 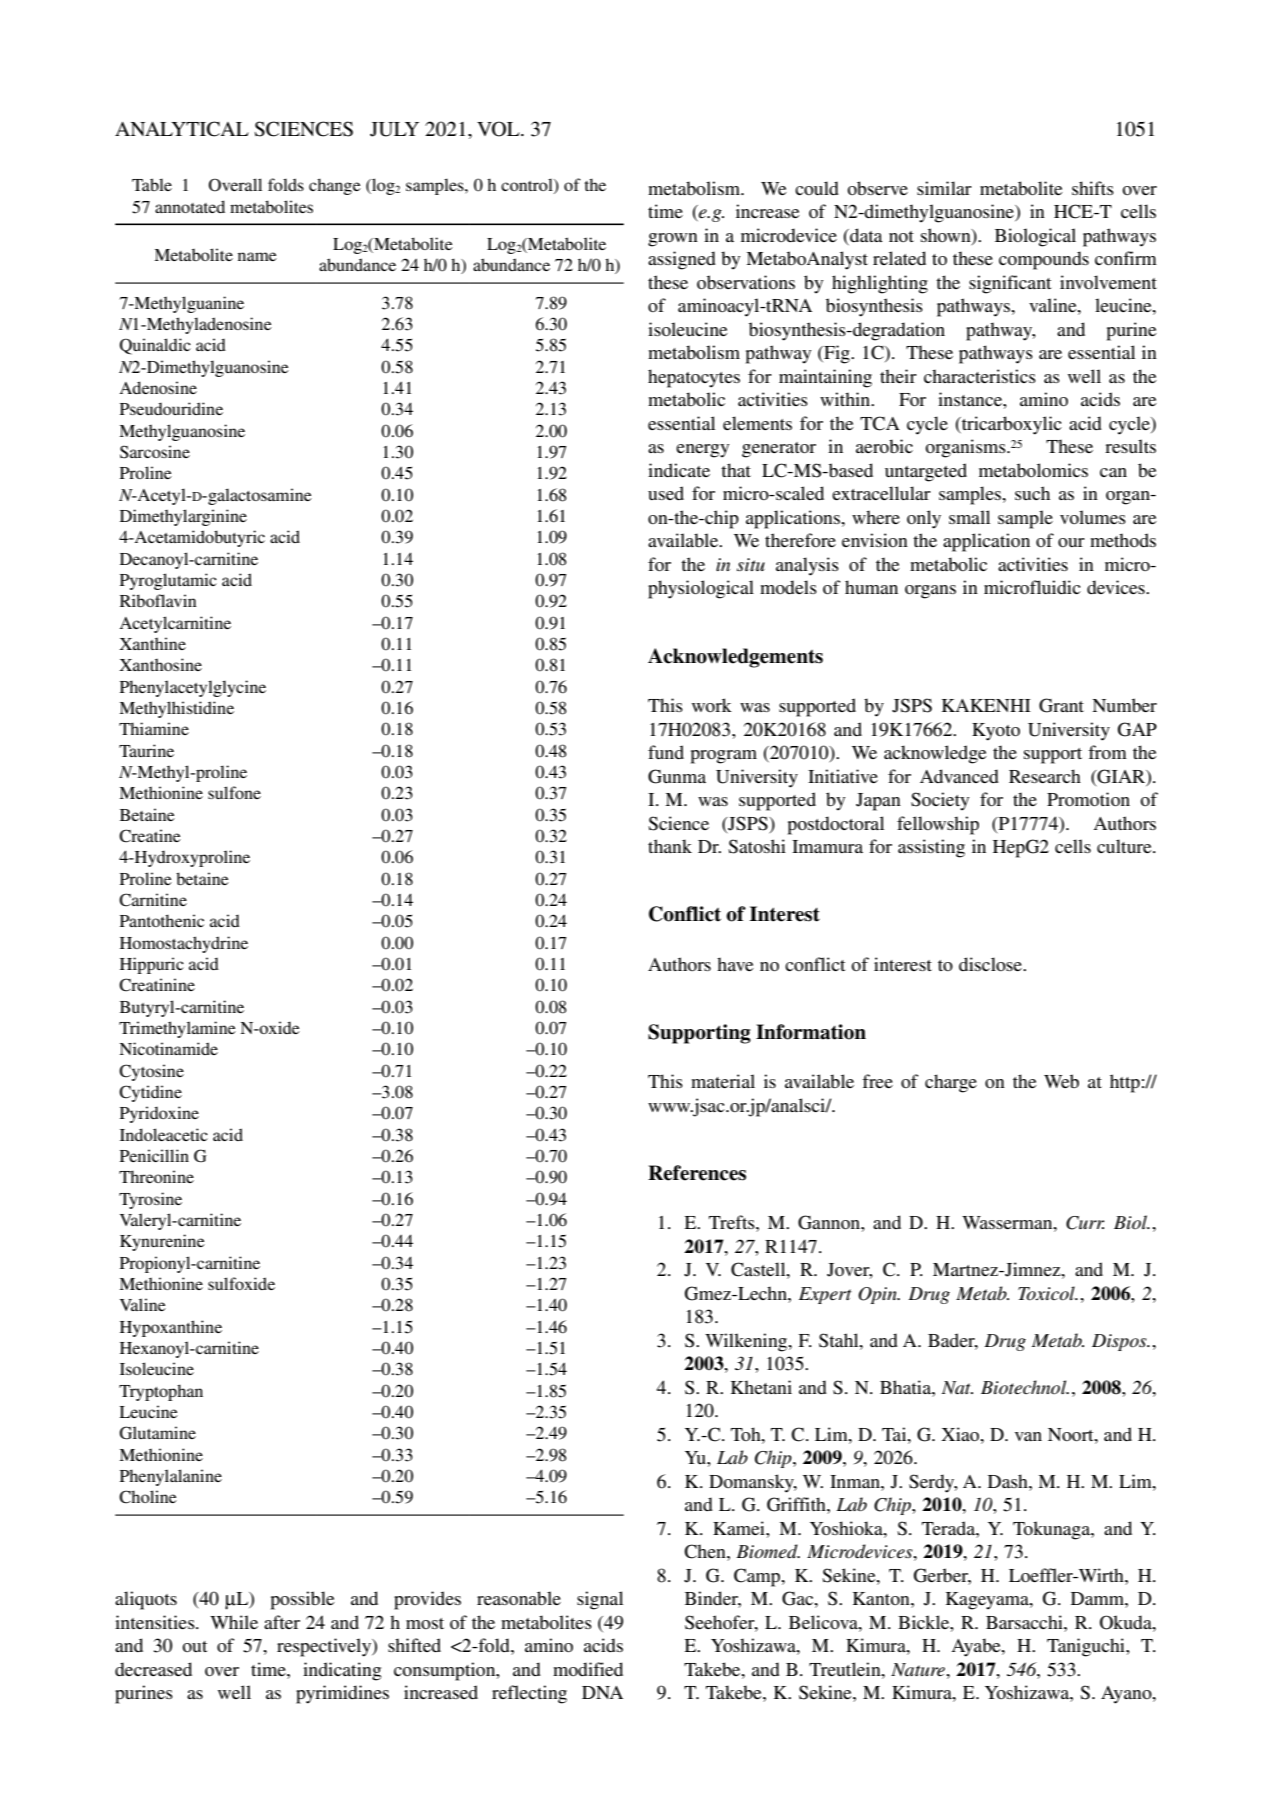 I want to click on Nicotinamide, so click(x=168, y=1048).
